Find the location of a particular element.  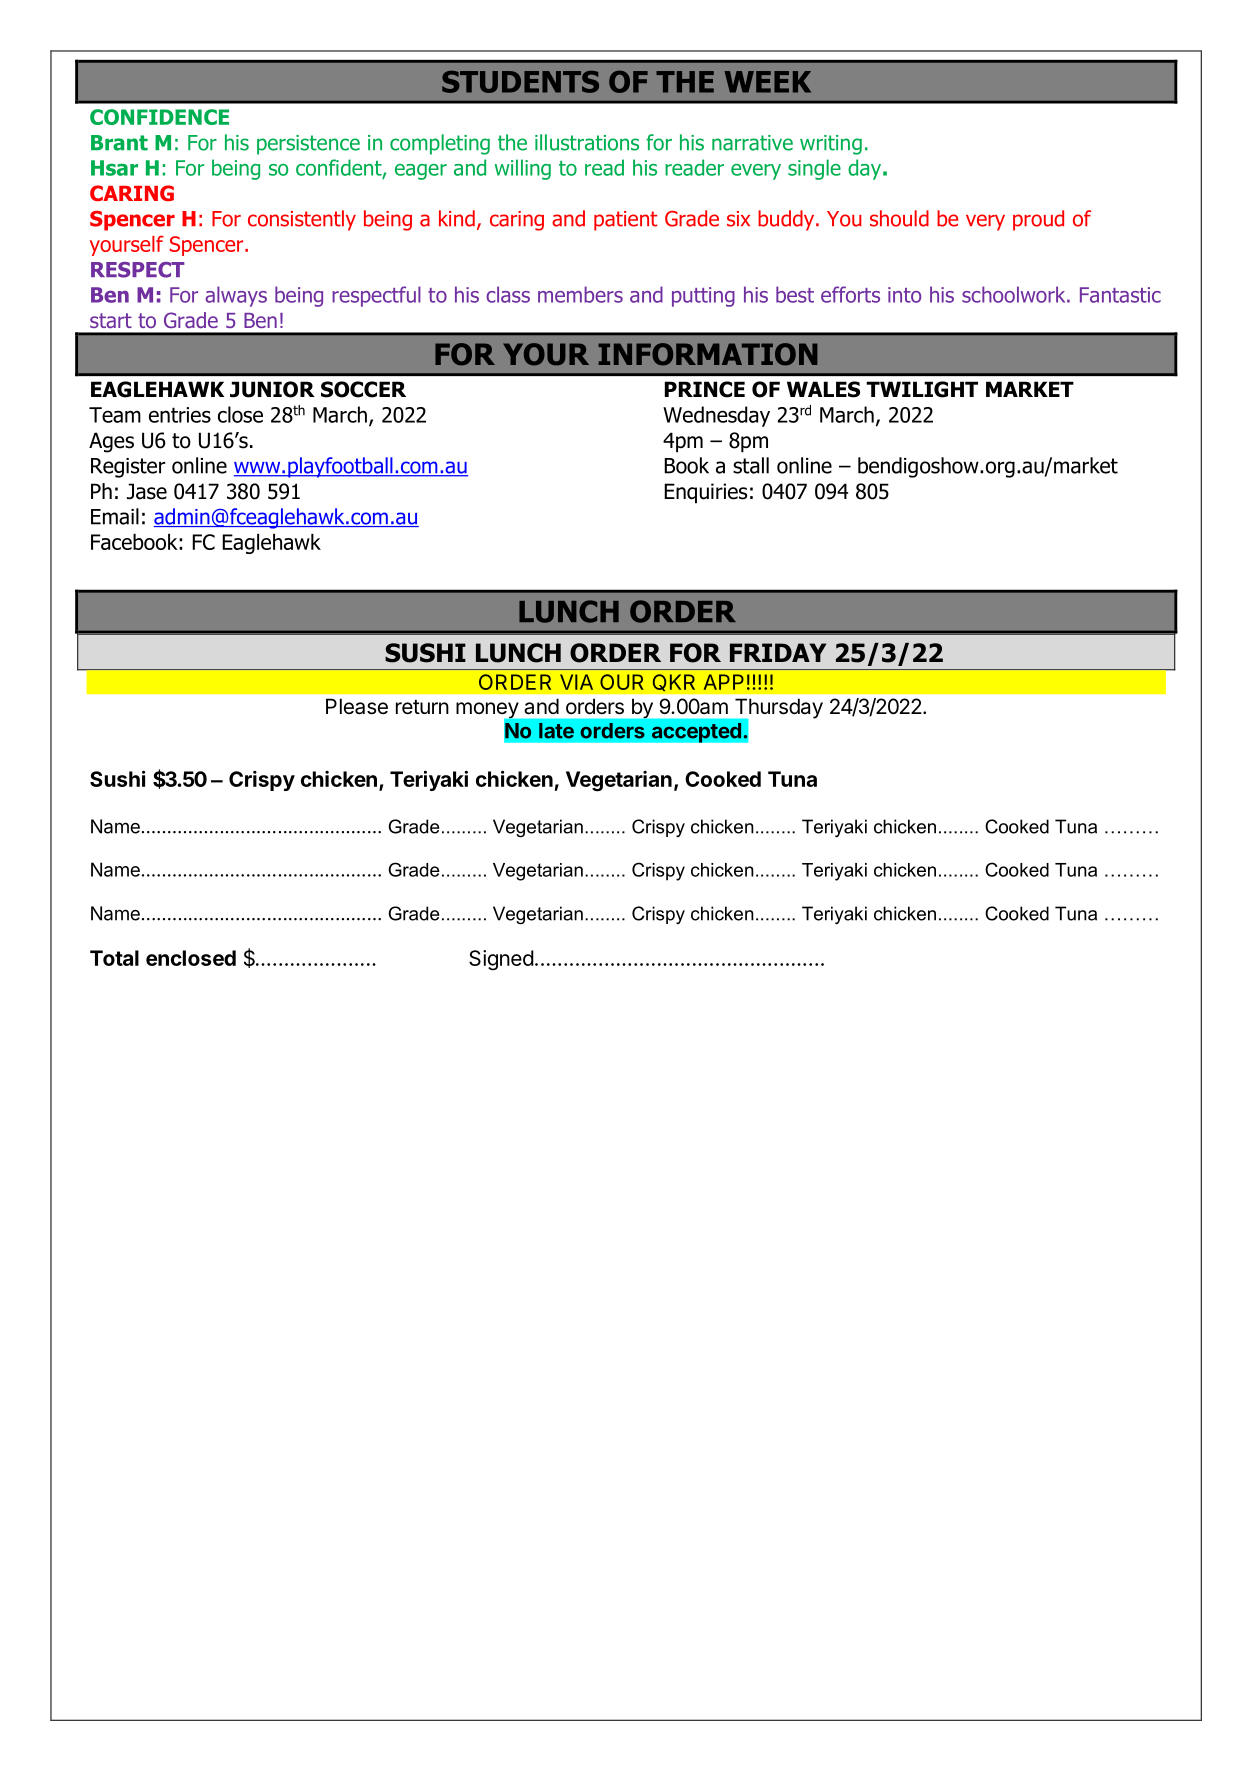

VIA is located at coordinates (576, 682).
